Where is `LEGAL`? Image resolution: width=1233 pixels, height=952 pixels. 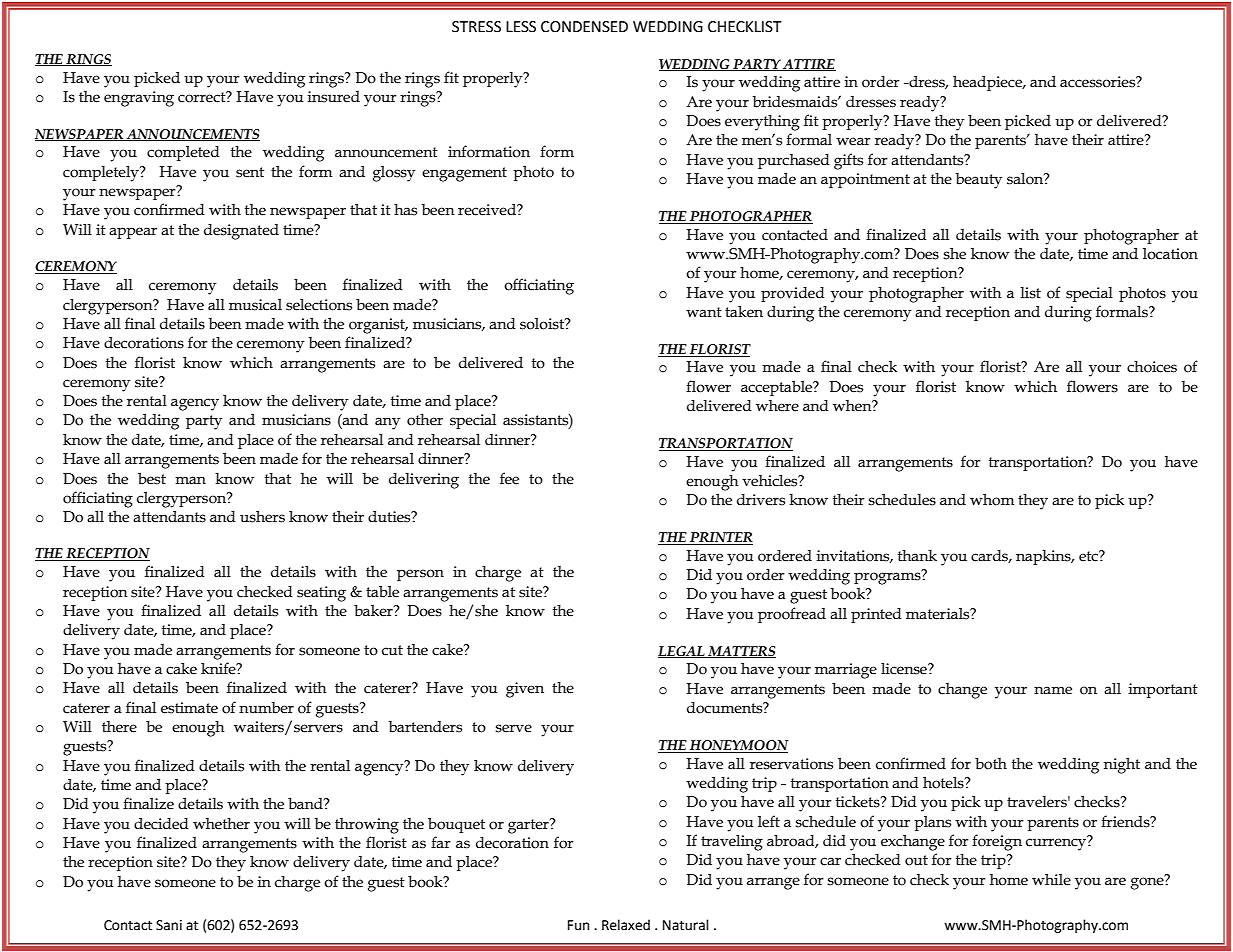
LEGAL is located at coordinates (682, 652).
